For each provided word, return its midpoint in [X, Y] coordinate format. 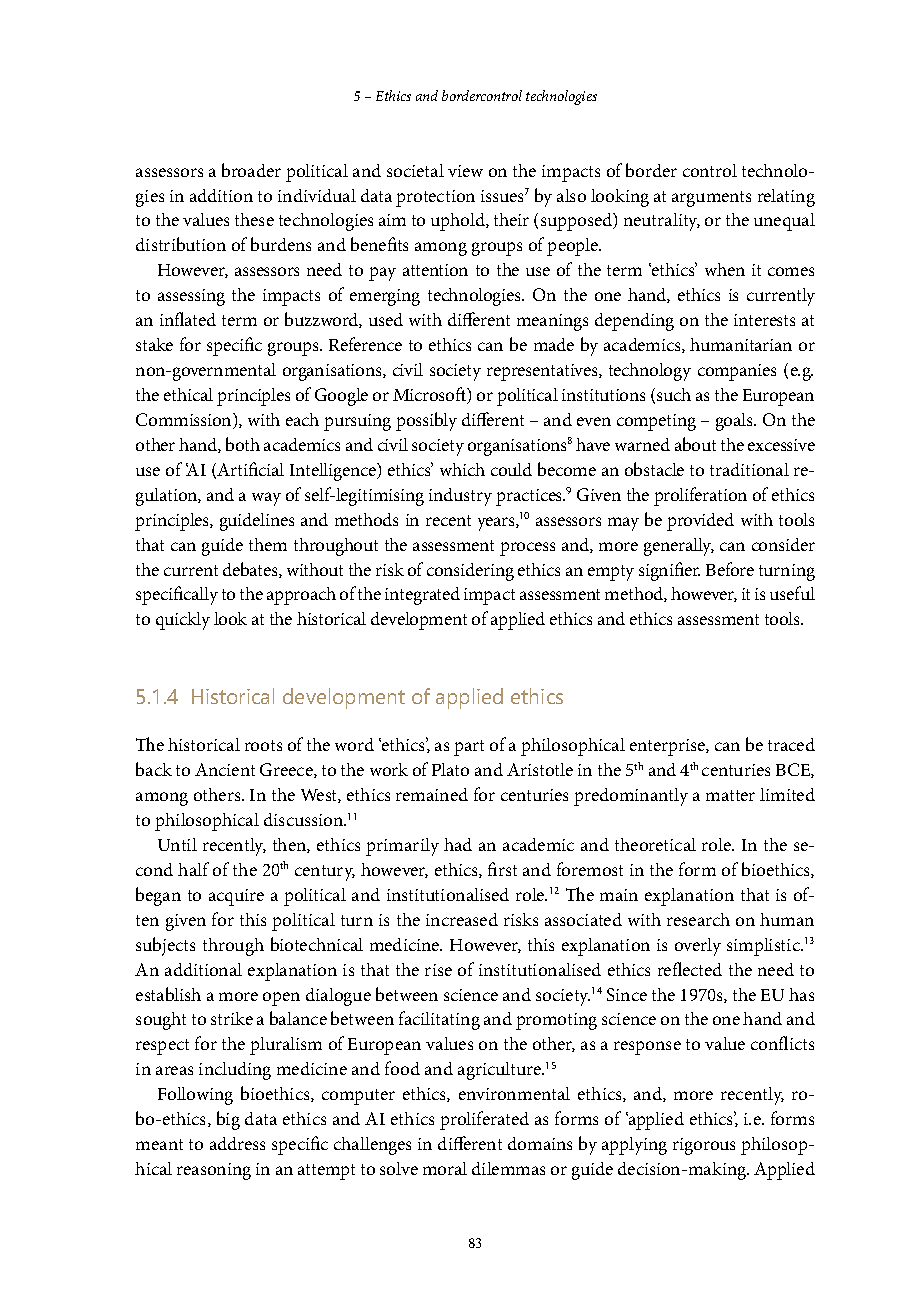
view [465, 171]
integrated [422, 596]
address [237, 1143]
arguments [711, 199]
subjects [165, 946]
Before [730, 569]
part [469, 748]
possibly [426, 421]
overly [698, 947]
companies [737, 372]
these [254, 219]
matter [730, 795]
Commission [185, 421]
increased [462, 919]
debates [251, 570]
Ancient [225, 769]
